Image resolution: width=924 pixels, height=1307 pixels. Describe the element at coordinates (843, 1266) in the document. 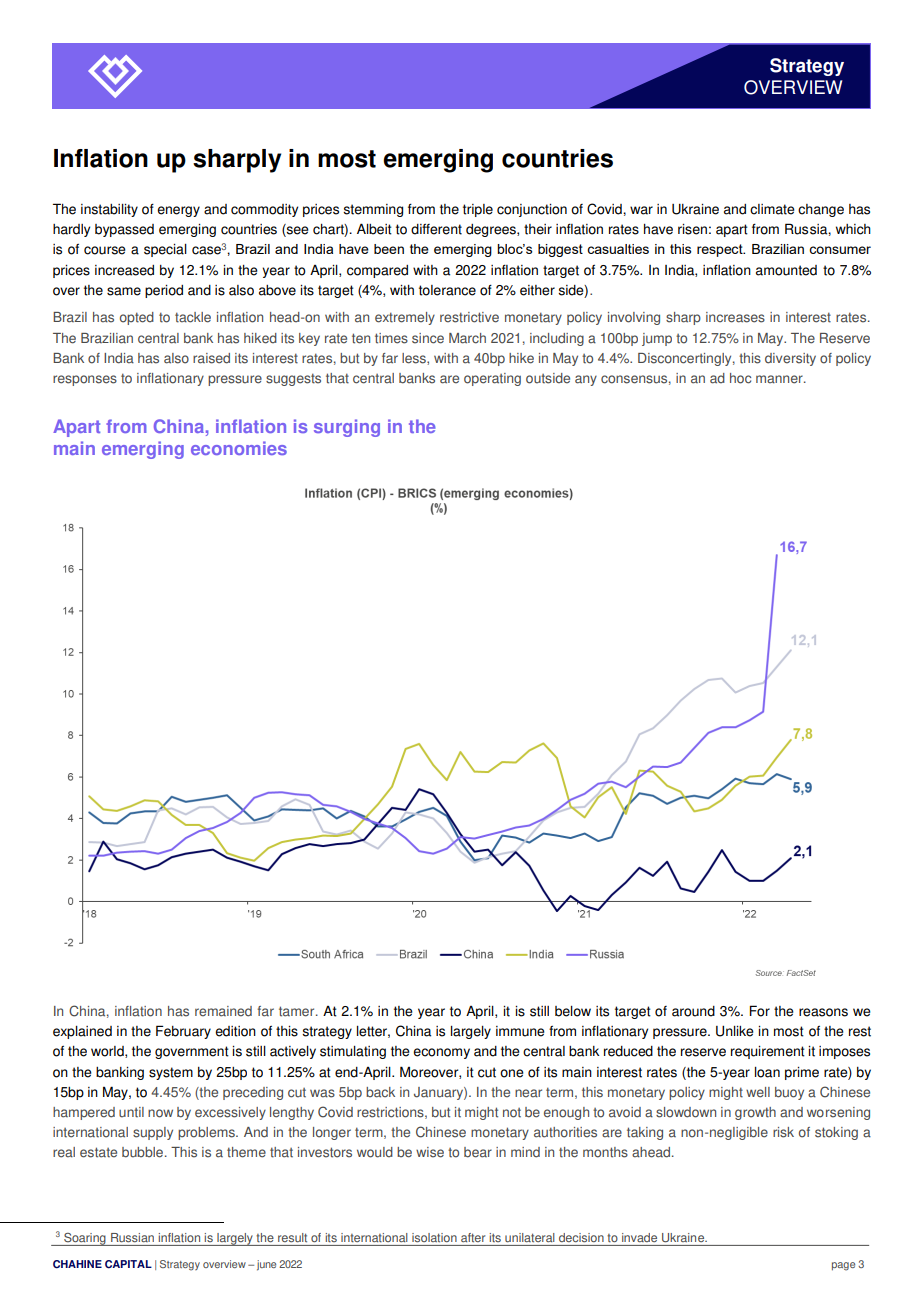

I see `page` at that location.
